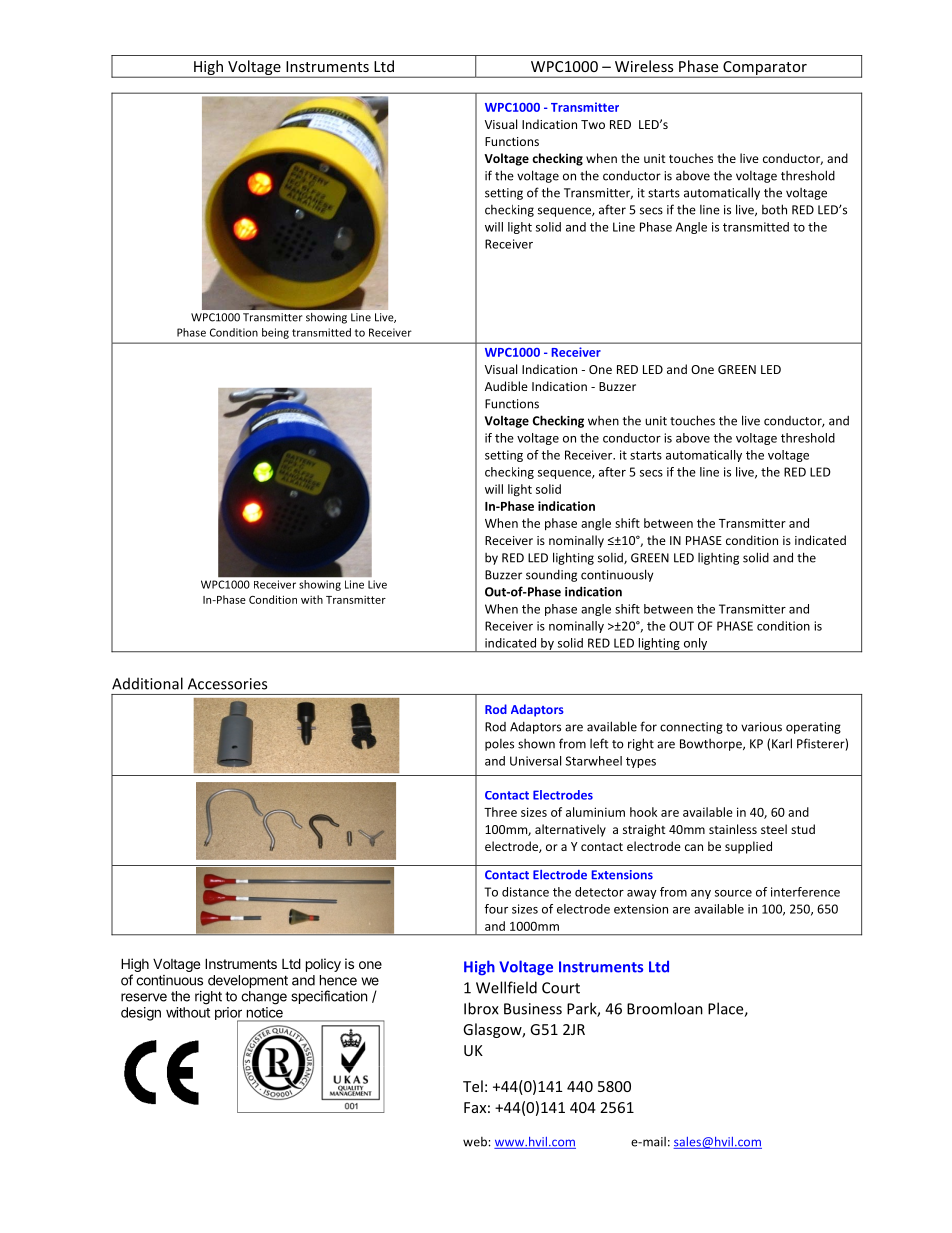  What do you see at coordinates (593, 124) in the screenshot?
I see `Two` at bounding box center [593, 124].
